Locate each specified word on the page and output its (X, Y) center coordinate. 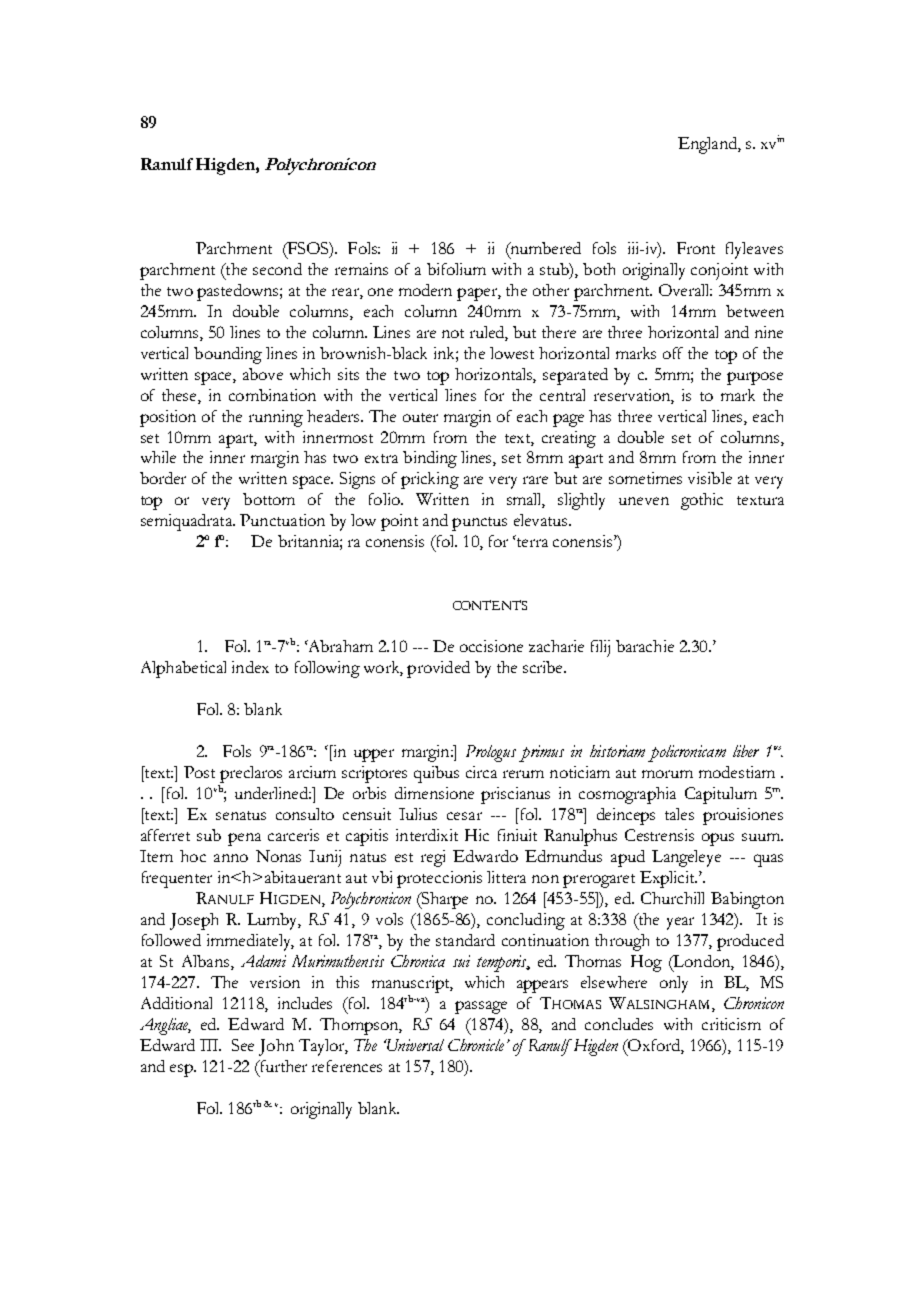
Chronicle (476, 1045)
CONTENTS (490, 605)
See (243, 1045)
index (250, 667)
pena (244, 839)
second (277, 269)
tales (679, 814)
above (263, 374)
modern (425, 290)
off (673, 353)
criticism (731, 1024)
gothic (702, 501)
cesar (464, 816)
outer (420, 417)
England (708, 145)
